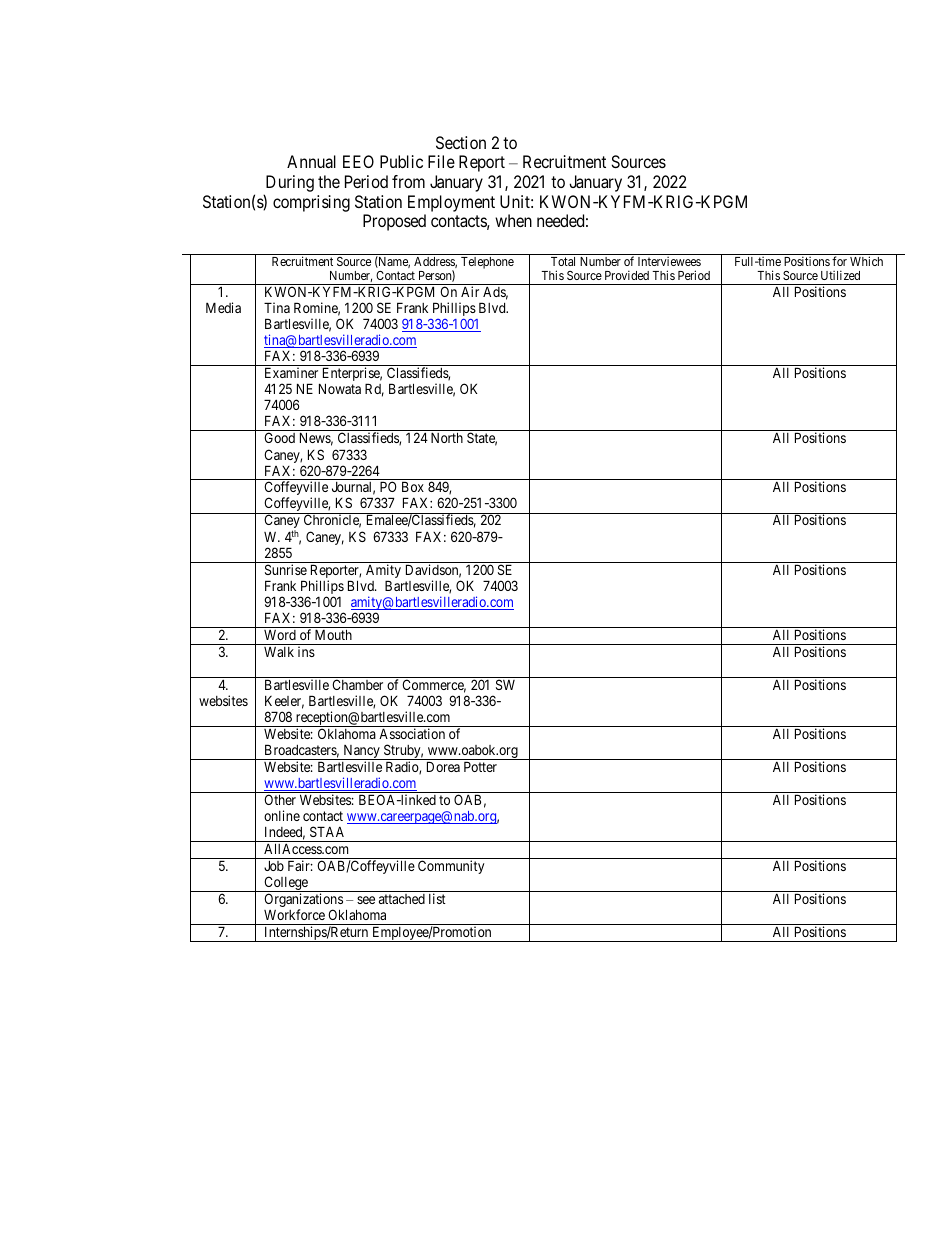  What do you see at coordinates (306, 651) in the screenshot?
I see `ins` at bounding box center [306, 651].
